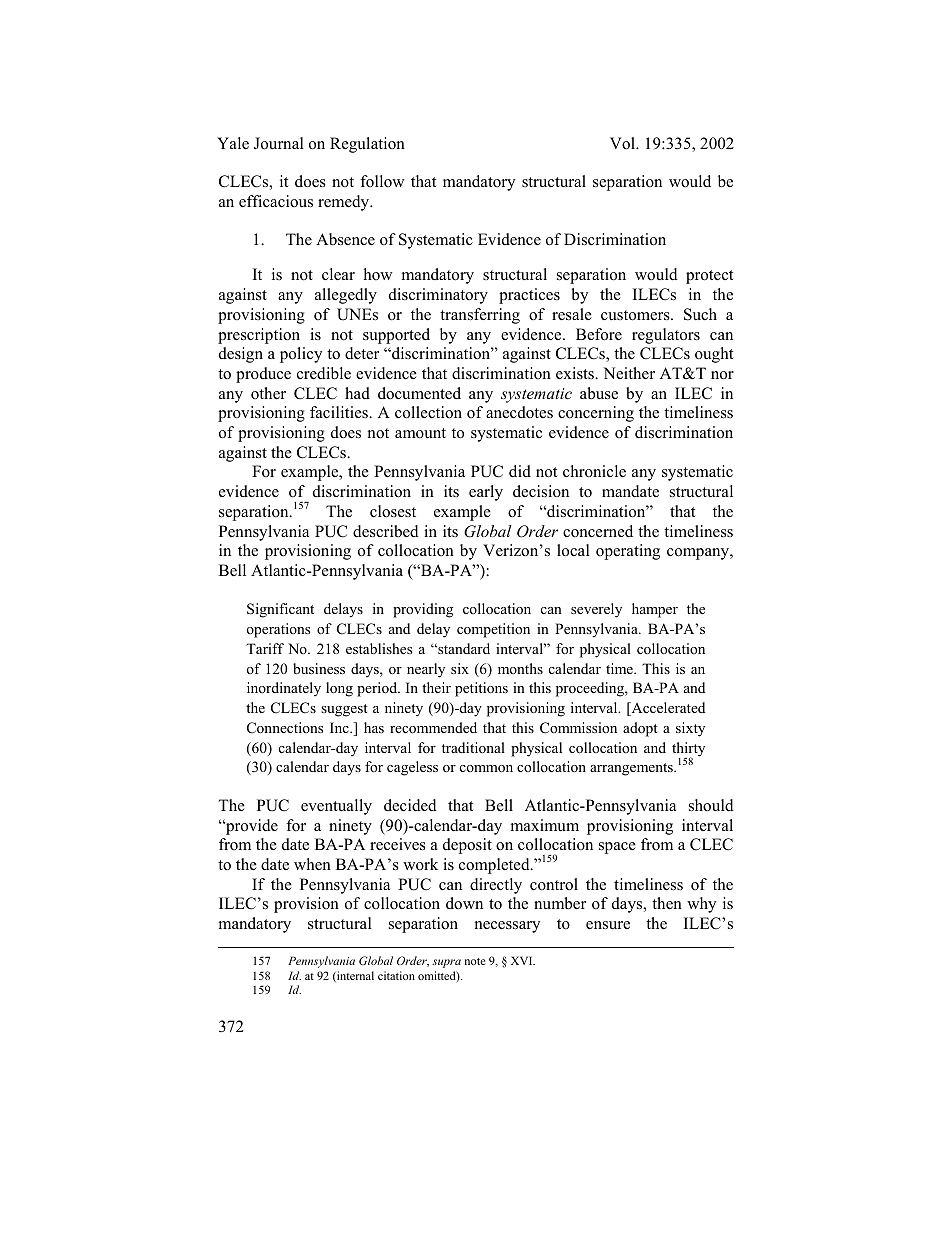 The width and height of the document is (952, 1233). I want to click on then, so click(667, 903).
